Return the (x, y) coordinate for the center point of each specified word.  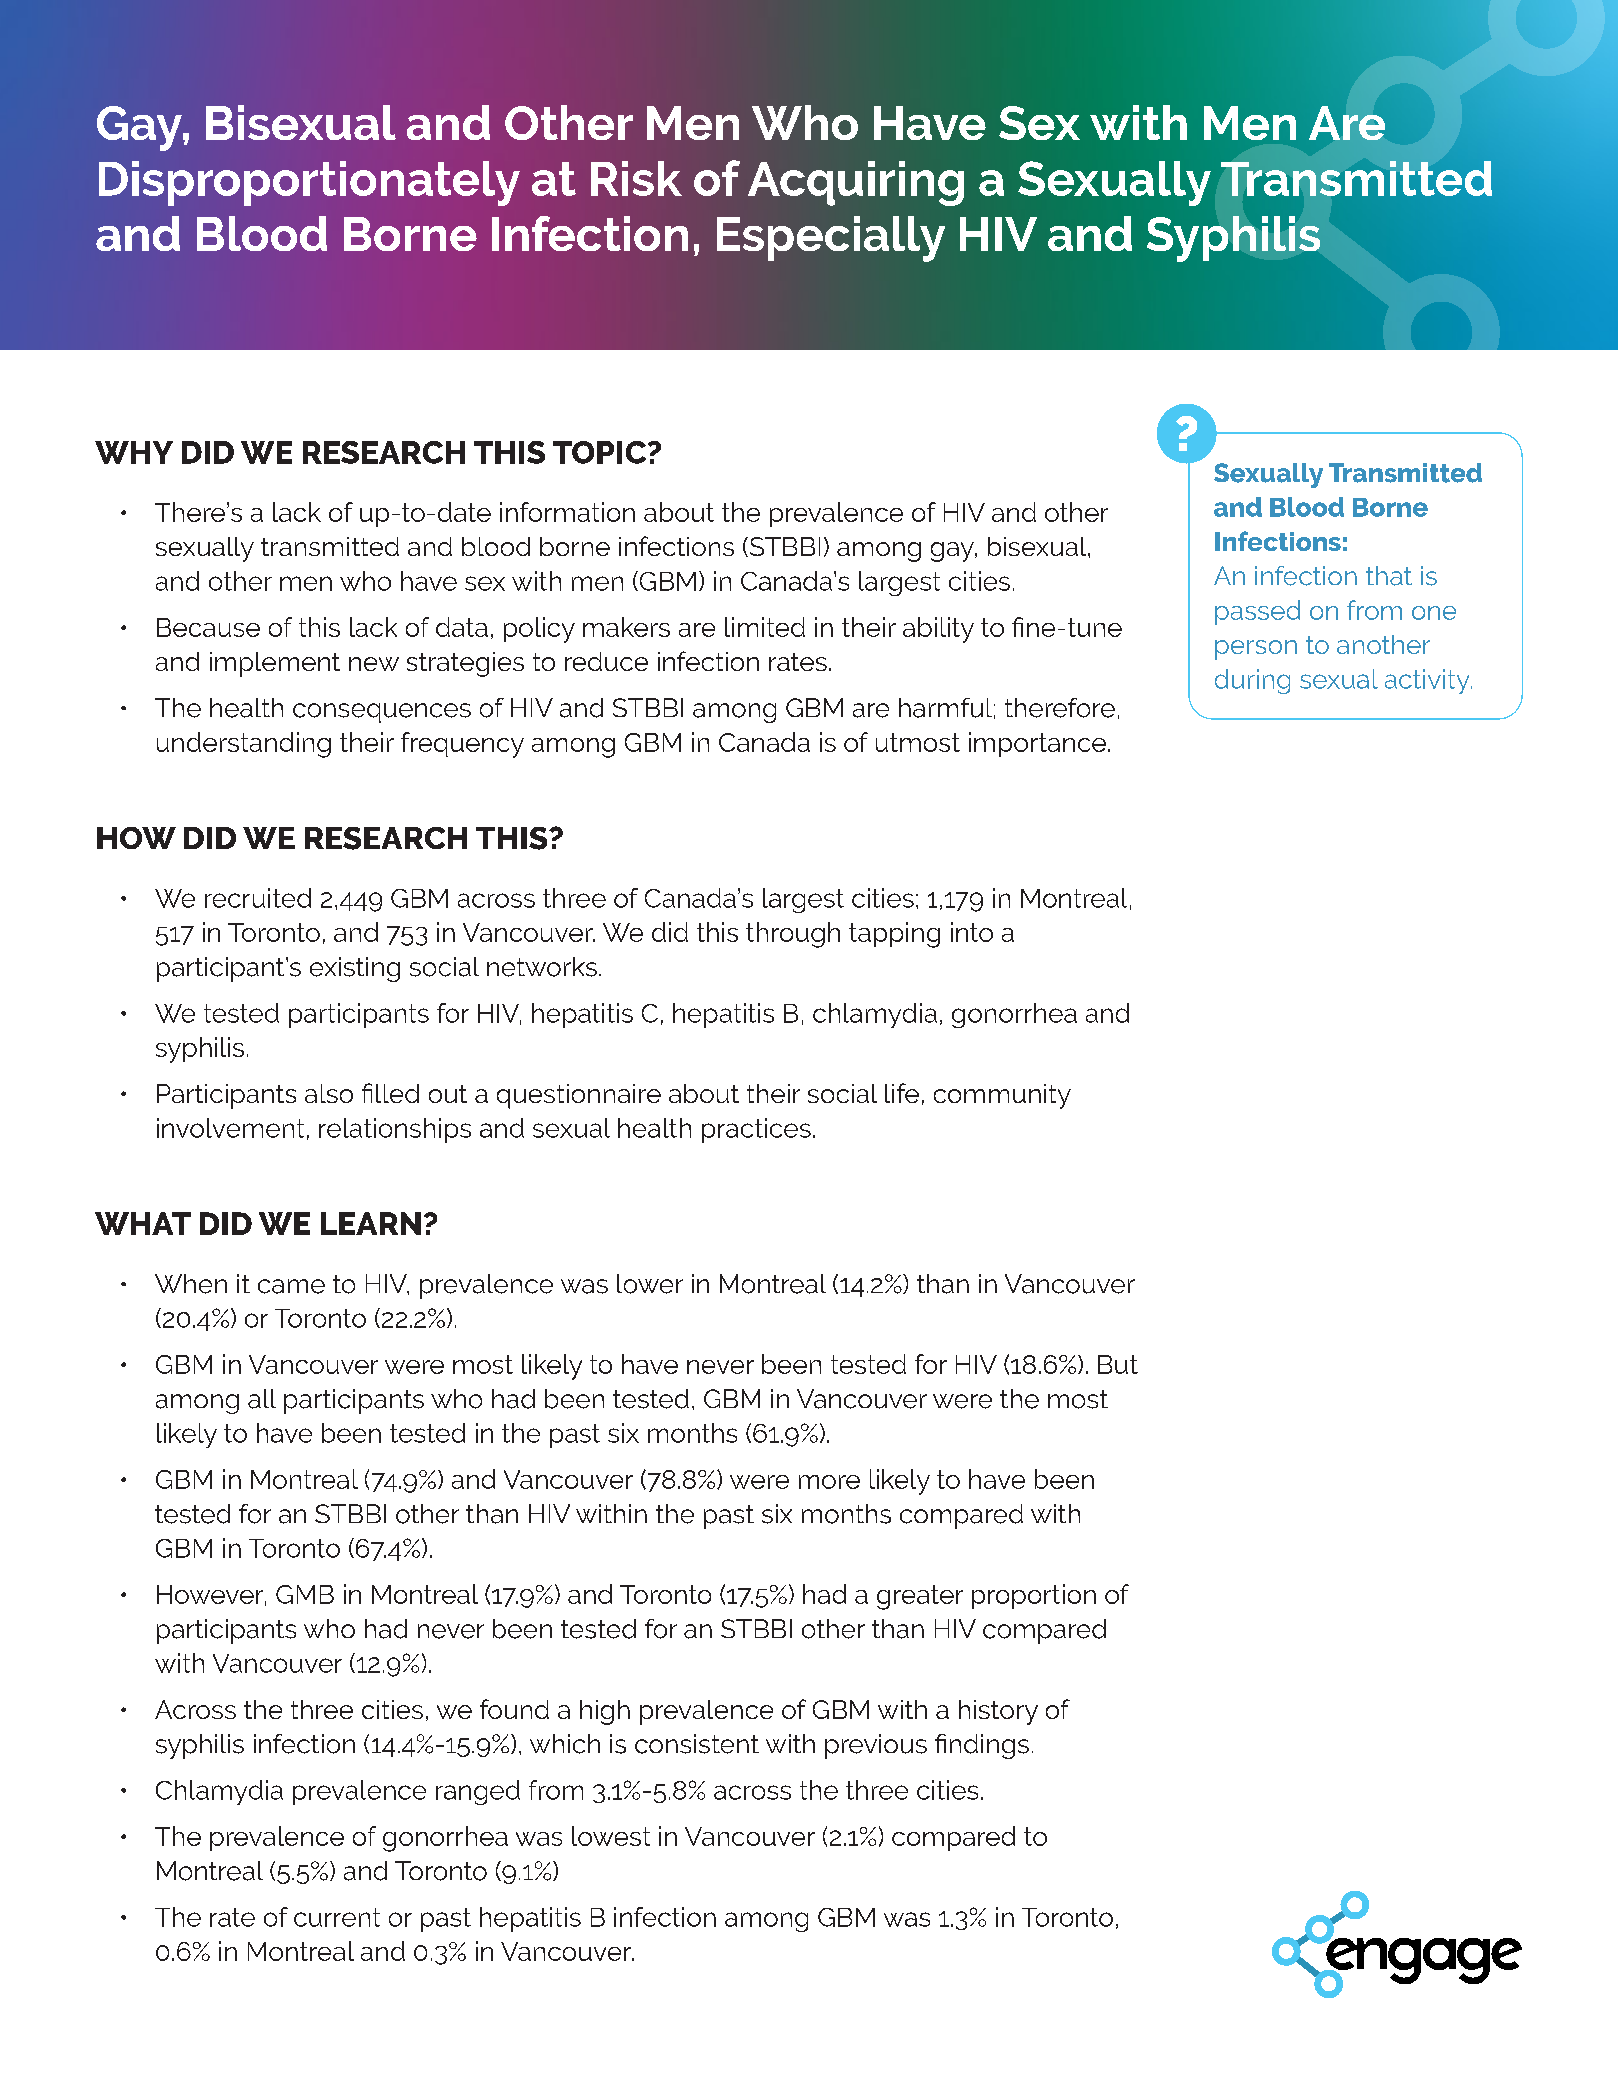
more (829, 1482)
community (1002, 1096)
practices (756, 1130)
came (291, 1286)
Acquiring (856, 183)
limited (765, 627)
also (329, 1093)
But (1118, 1364)
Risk (636, 178)
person (1256, 650)
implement (275, 664)
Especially (831, 239)
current (337, 1917)
